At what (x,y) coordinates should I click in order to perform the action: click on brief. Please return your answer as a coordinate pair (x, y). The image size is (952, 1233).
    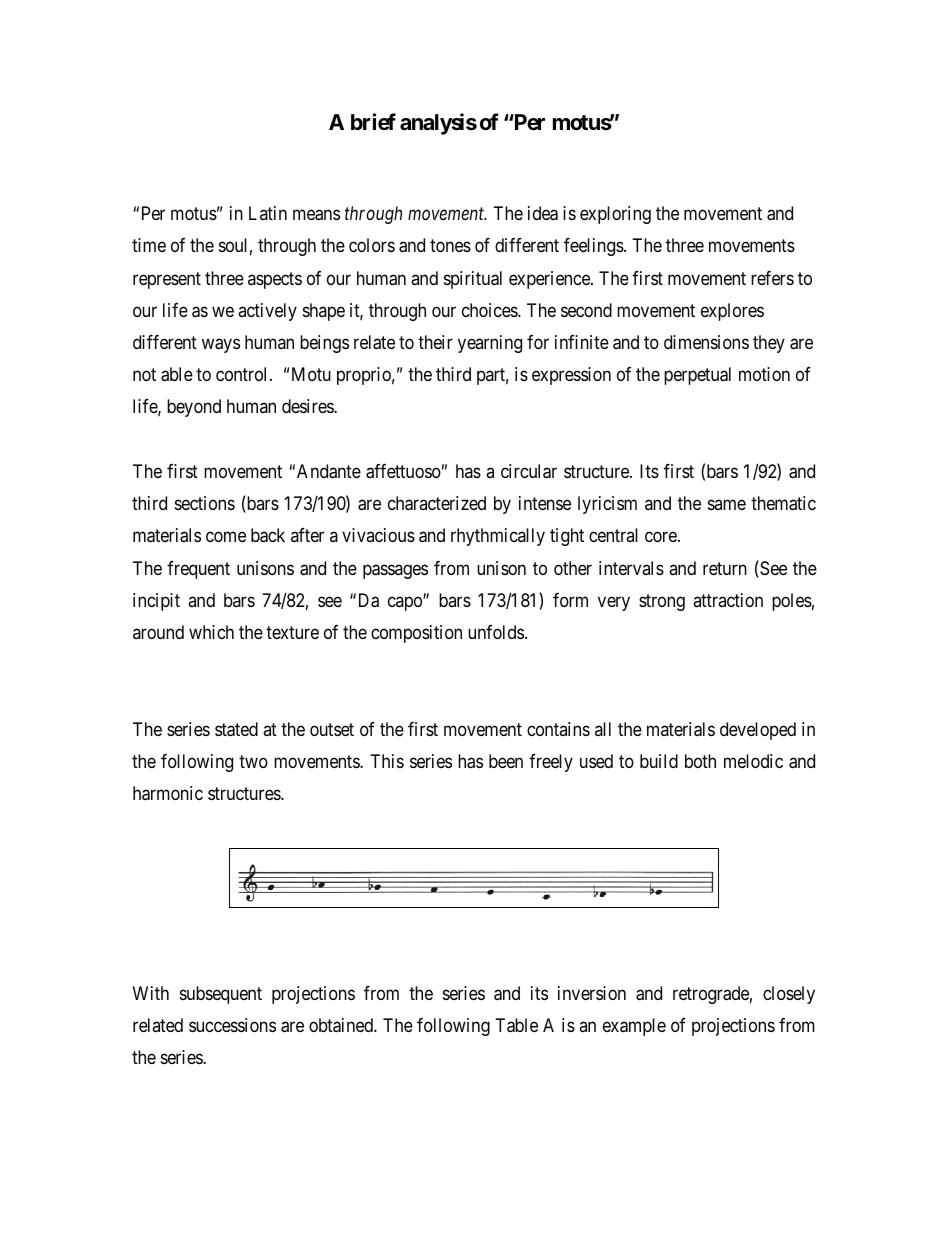
    Looking at the image, I should click on (373, 122).
